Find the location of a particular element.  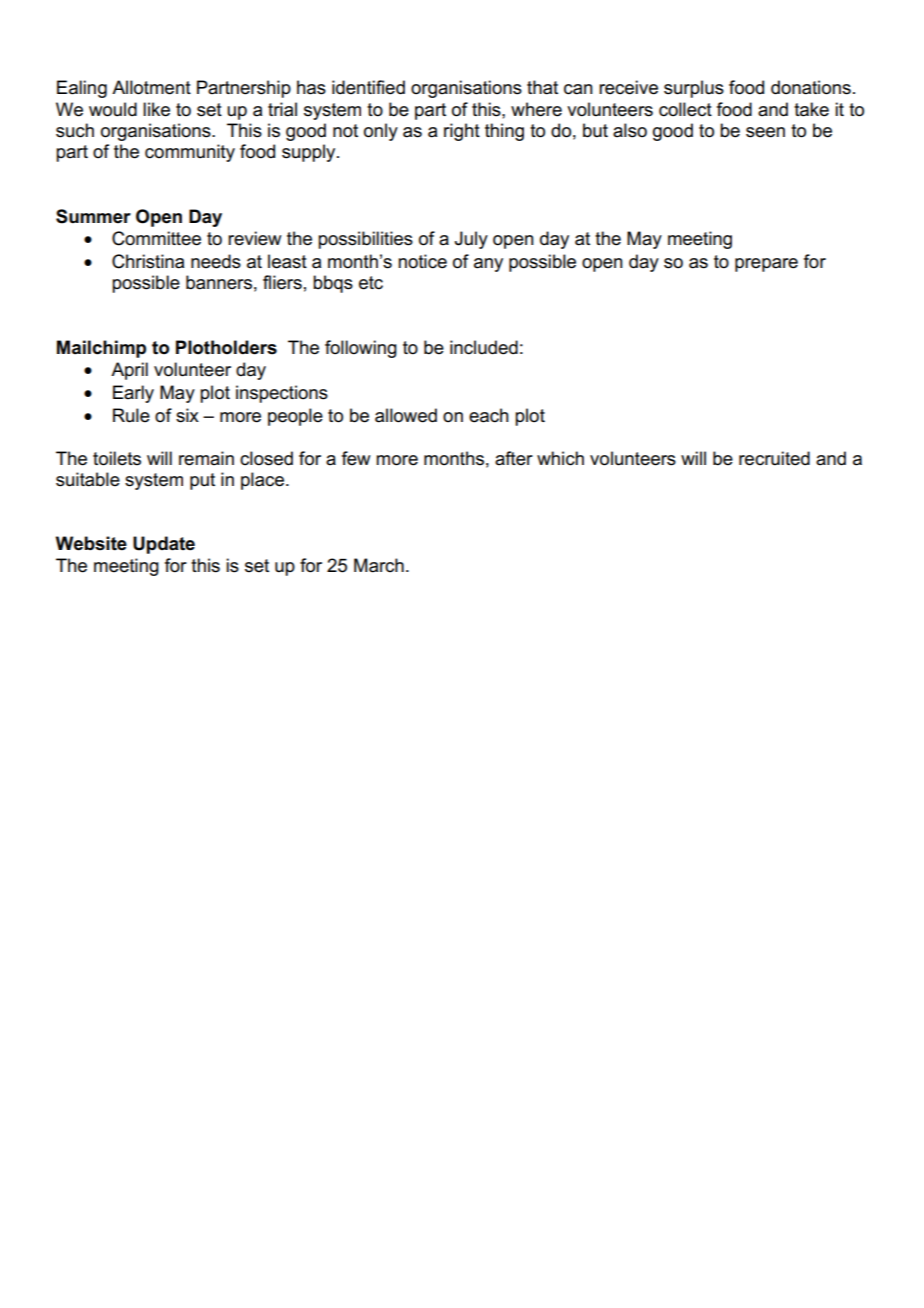

identified is located at coordinates (368, 87).
